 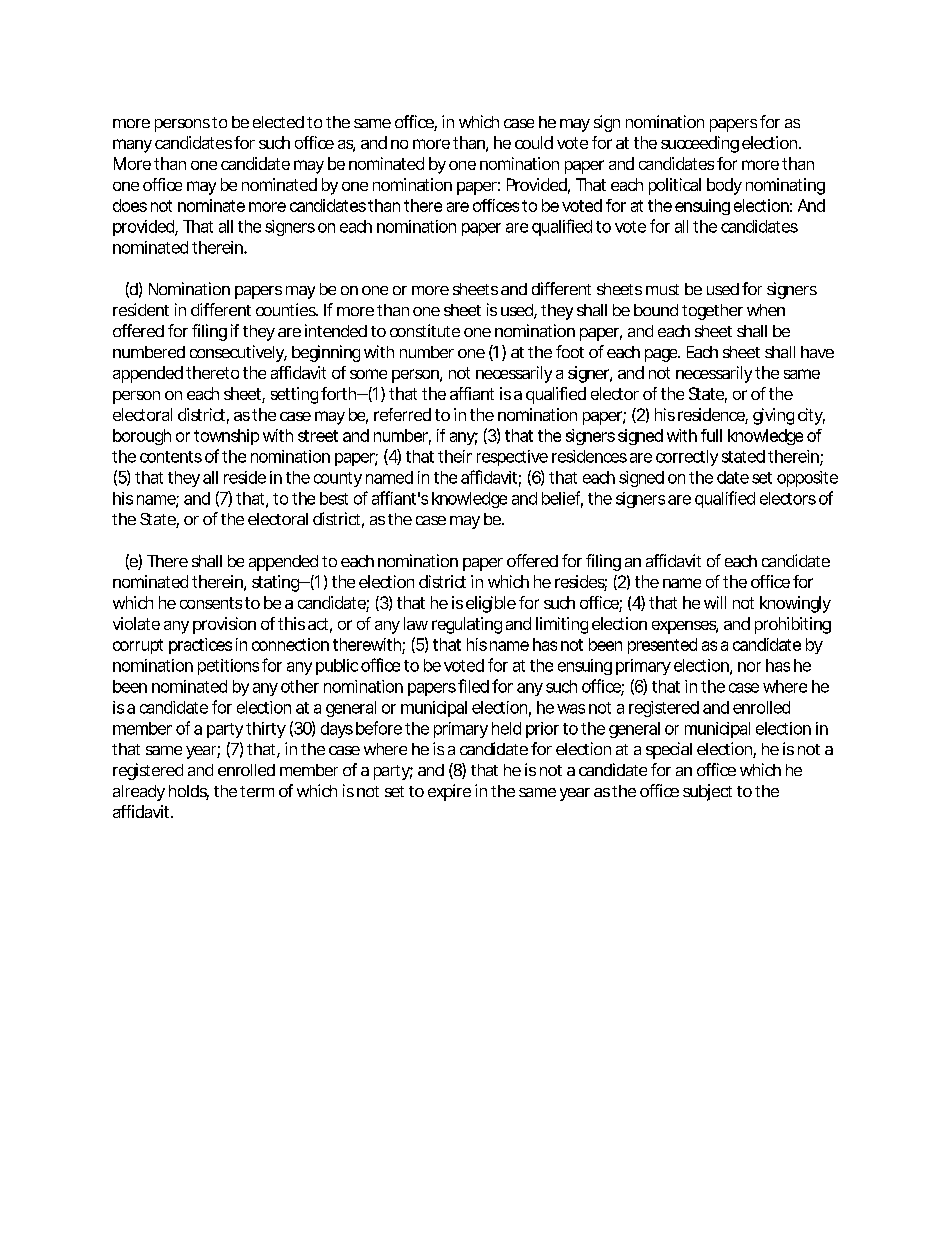 What do you see at coordinates (707, 792) in the image?
I see `subject` at bounding box center [707, 792].
